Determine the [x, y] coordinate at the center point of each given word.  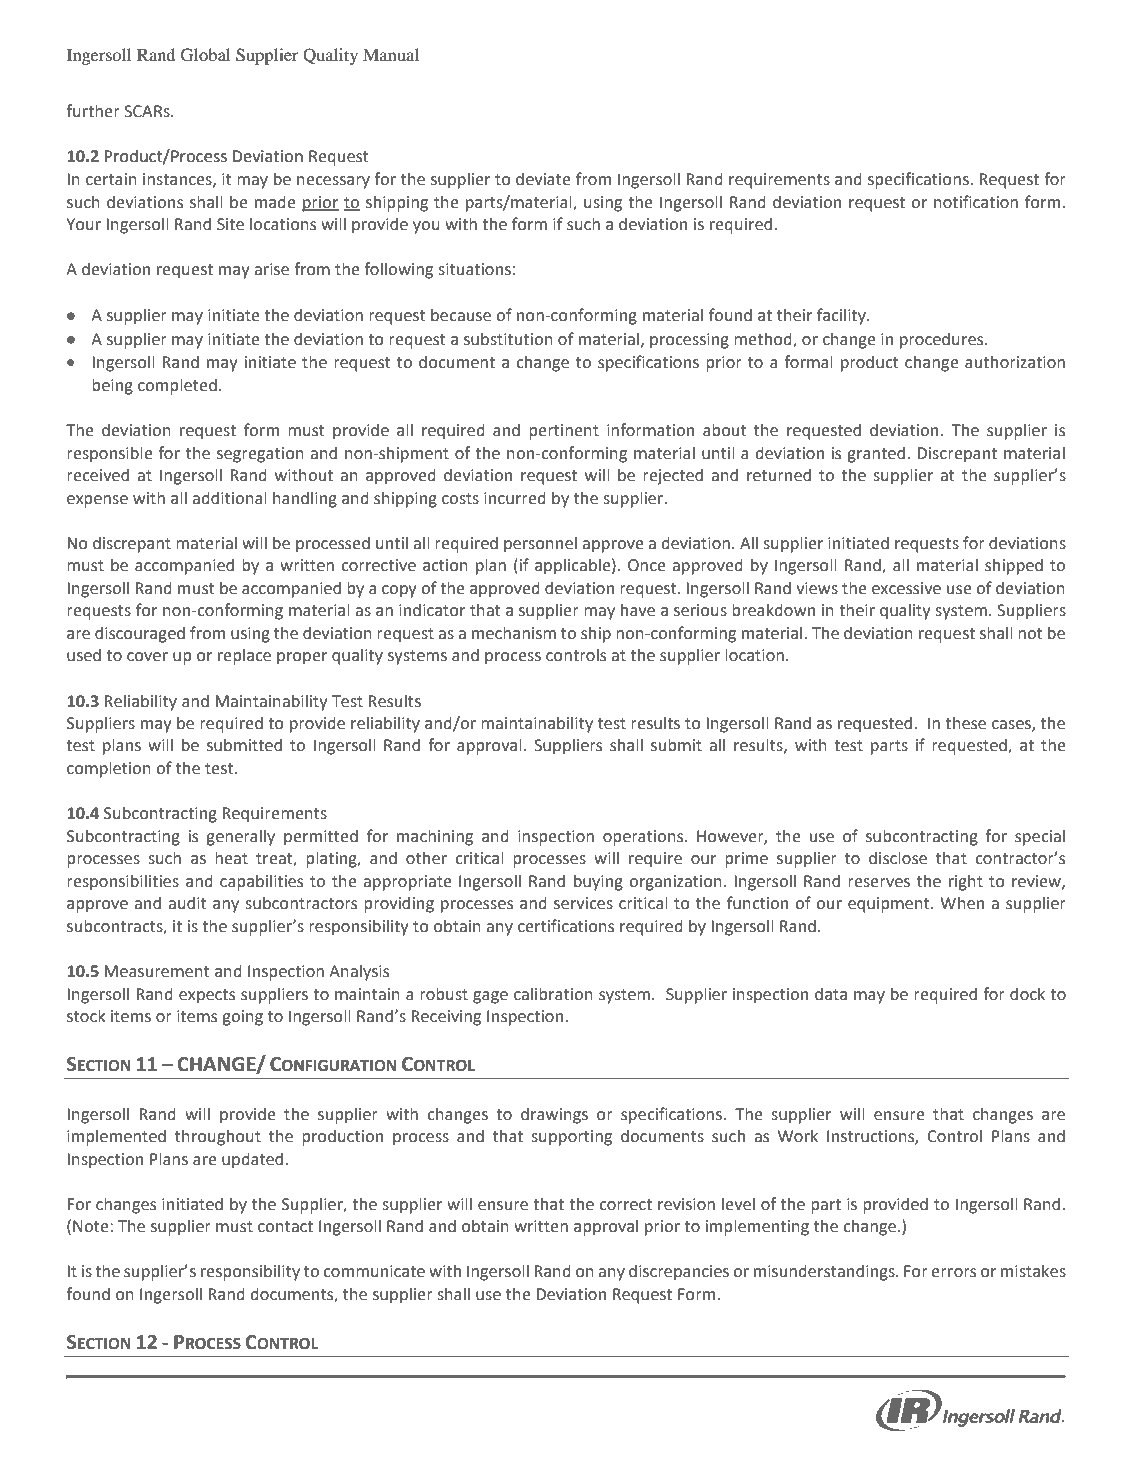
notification [976, 202]
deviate [543, 179]
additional [229, 498]
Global [205, 55]
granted [876, 454]
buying [598, 882]
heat [231, 858]
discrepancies [679, 1272]
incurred [515, 498]
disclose [898, 858]
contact [285, 1227]
